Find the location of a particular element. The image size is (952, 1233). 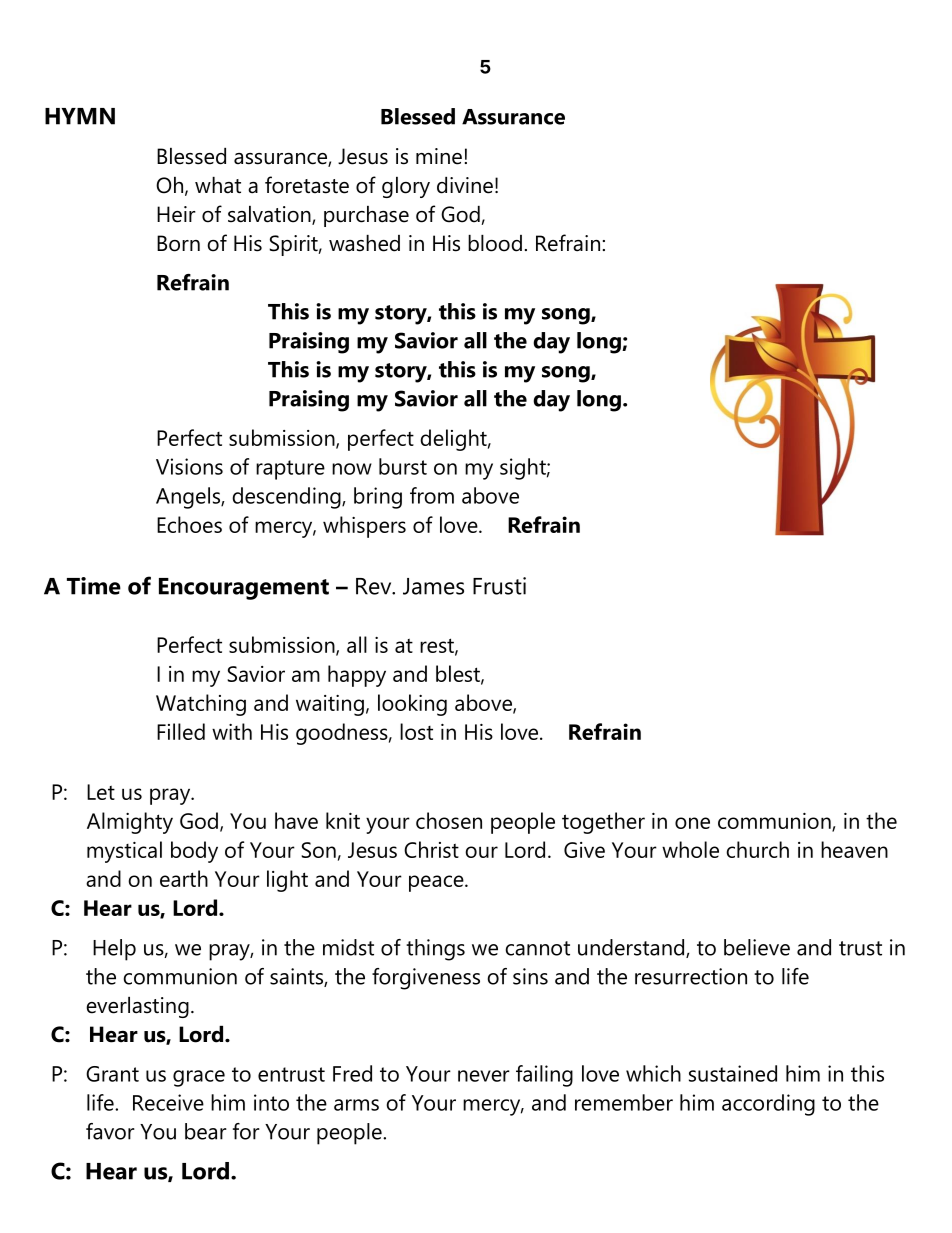

Receive is located at coordinates (168, 1102).
